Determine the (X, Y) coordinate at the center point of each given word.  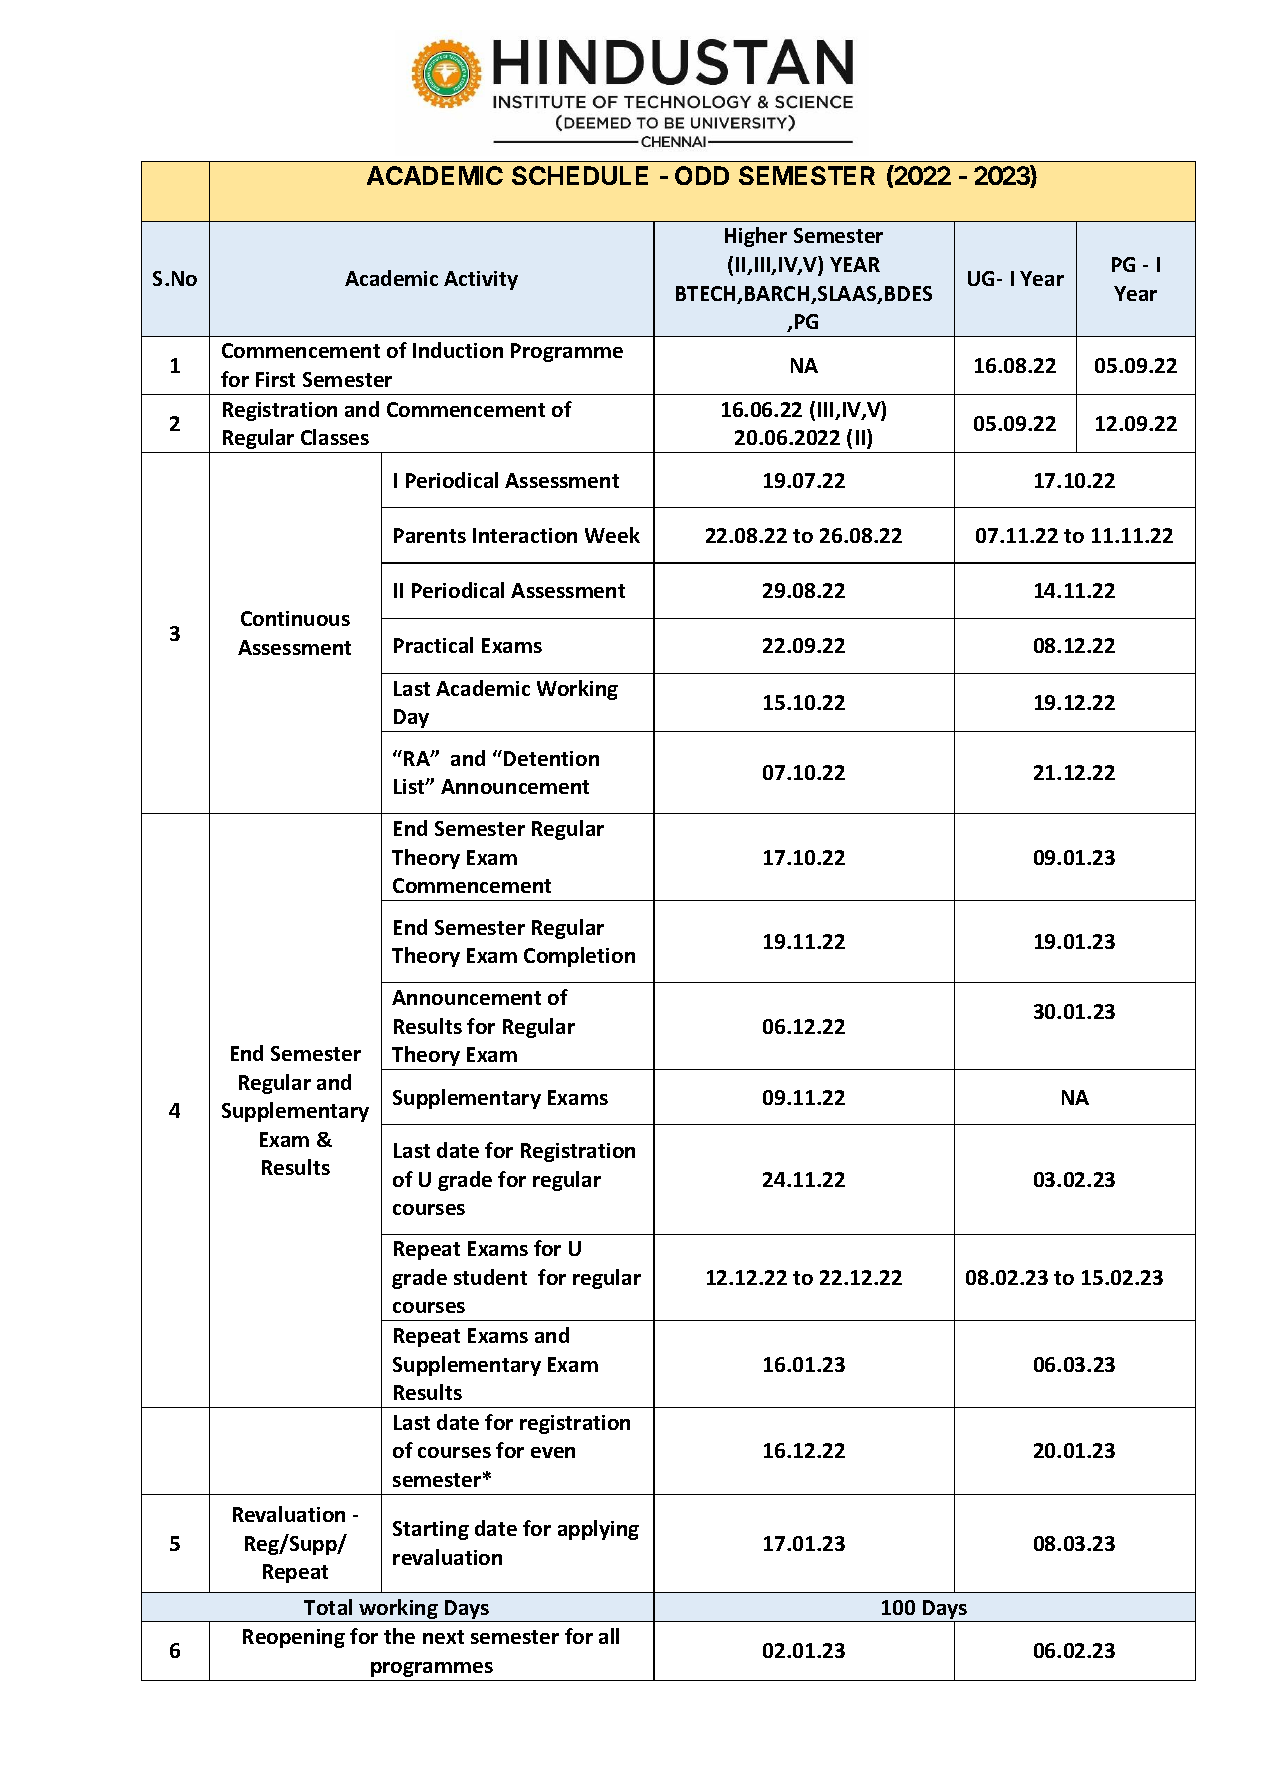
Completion (579, 957)
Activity (481, 280)
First (275, 379)
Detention (551, 758)
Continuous (295, 618)
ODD (702, 175)
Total (328, 1607)
